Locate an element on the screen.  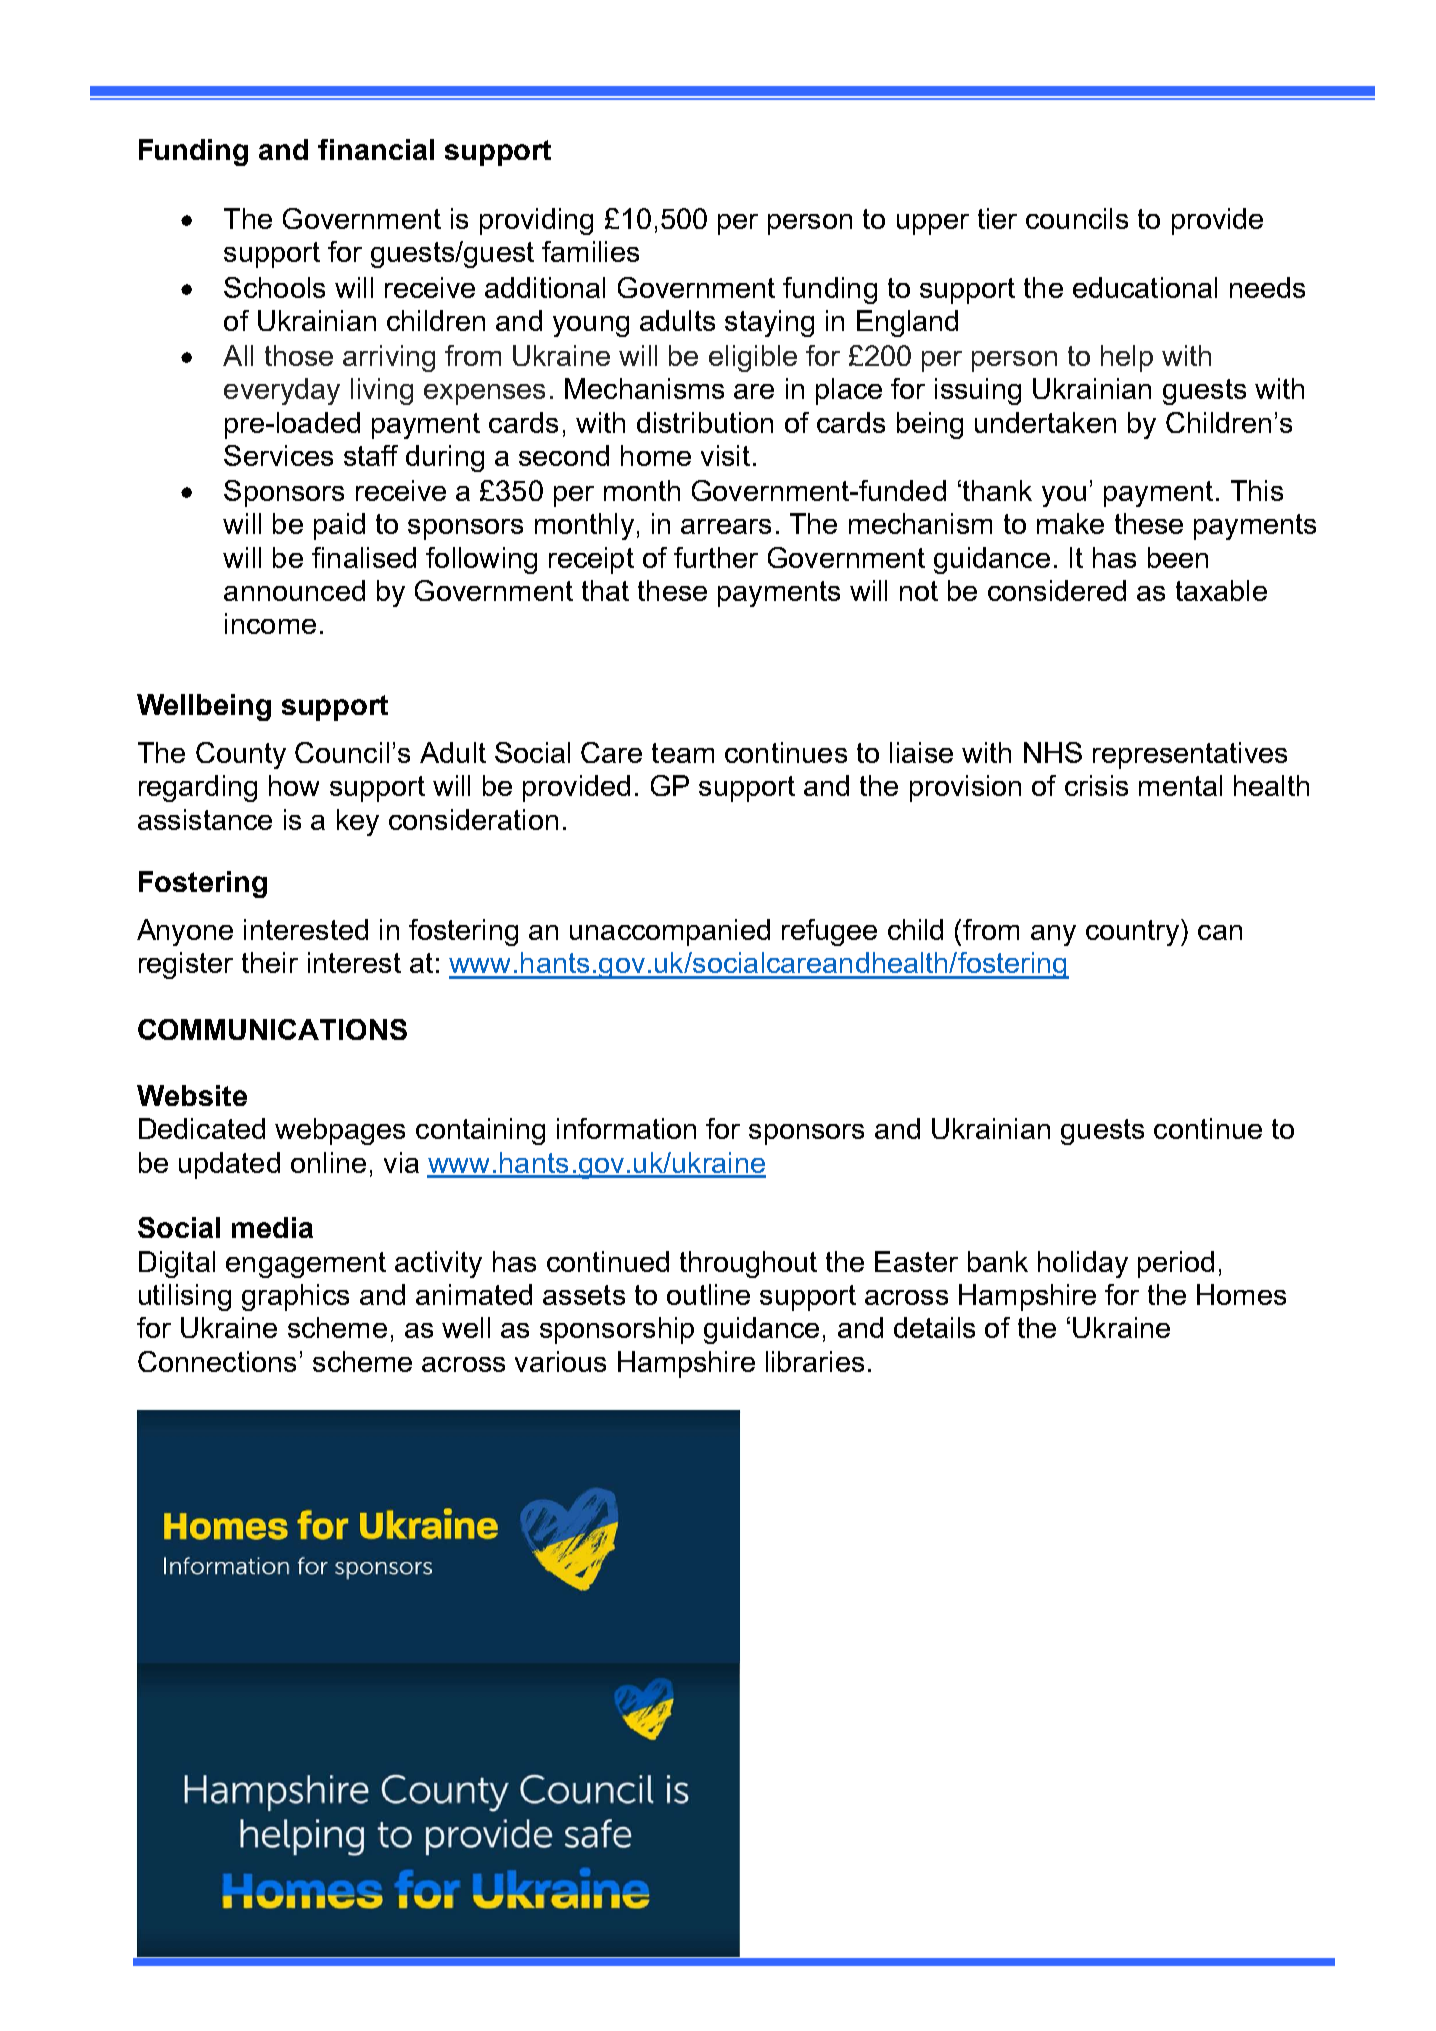
financial is located at coordinates (376, 149).
